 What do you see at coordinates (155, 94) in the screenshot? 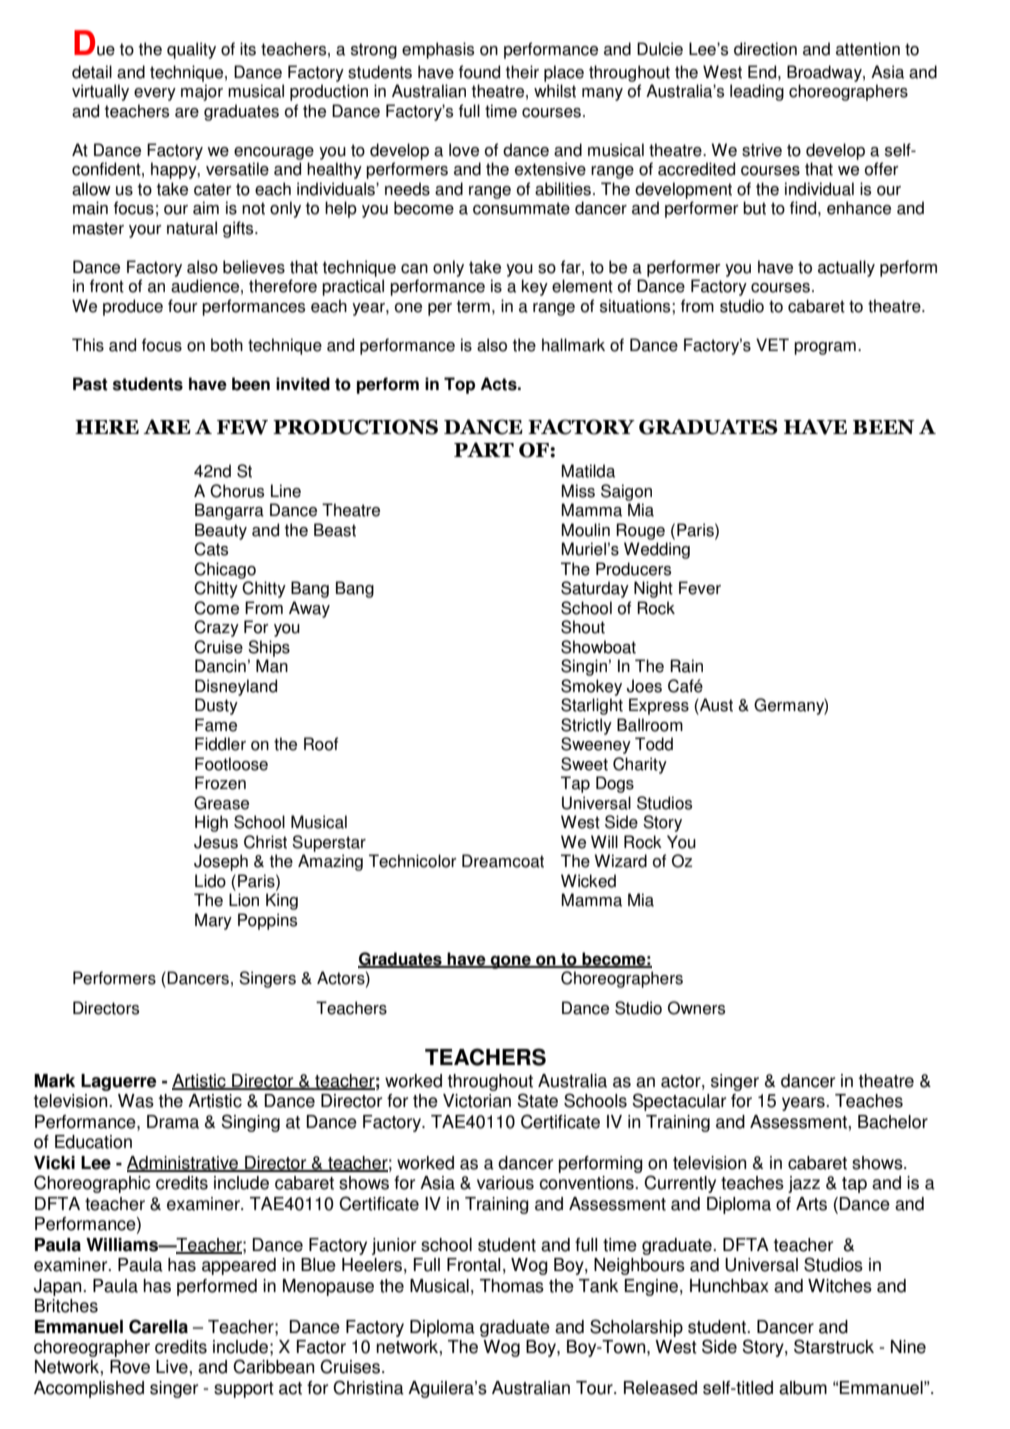
I see `every` at bounding box center [155, 94].
